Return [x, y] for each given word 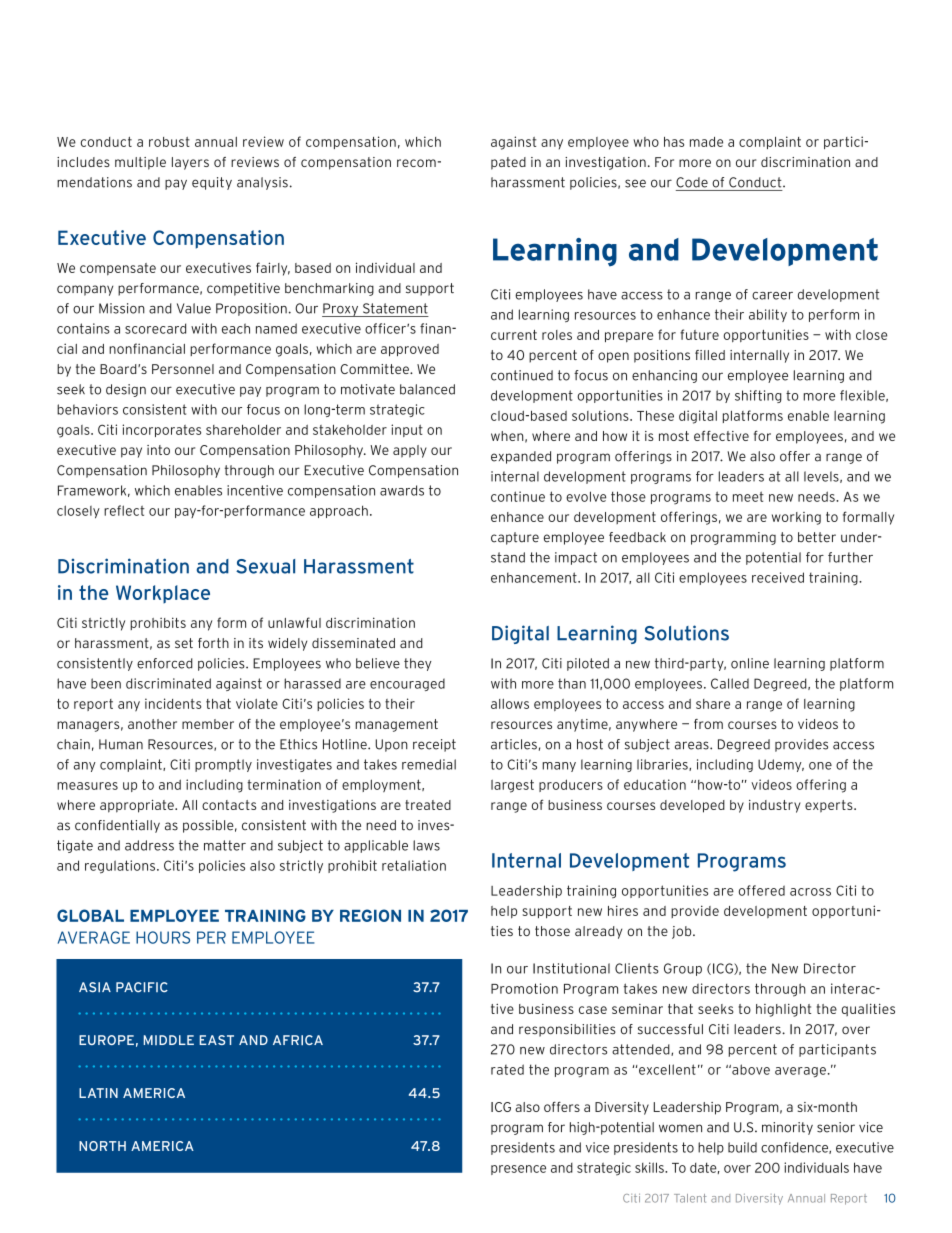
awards [402, 490]
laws [426, 845]
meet [748, 496]
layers [190, 163]
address [149, 845]
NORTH [102, 1146]
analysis [262, 183]
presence [518, 1170]
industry [775, 806]
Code [692, 182]
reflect [124, 510]
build [742, 1147]
